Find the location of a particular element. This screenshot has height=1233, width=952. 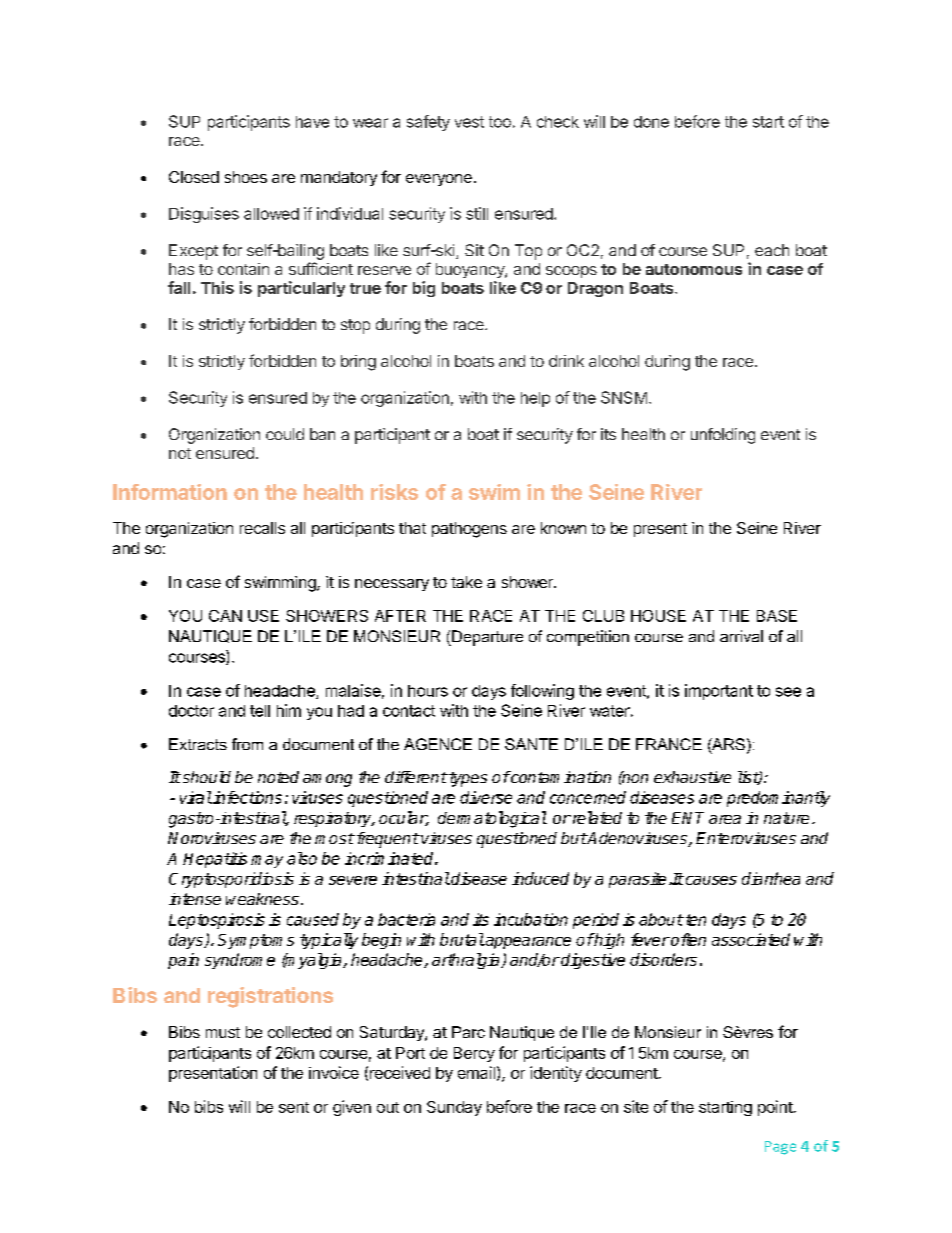

Sunday is located at coordinates (454, 1108).
